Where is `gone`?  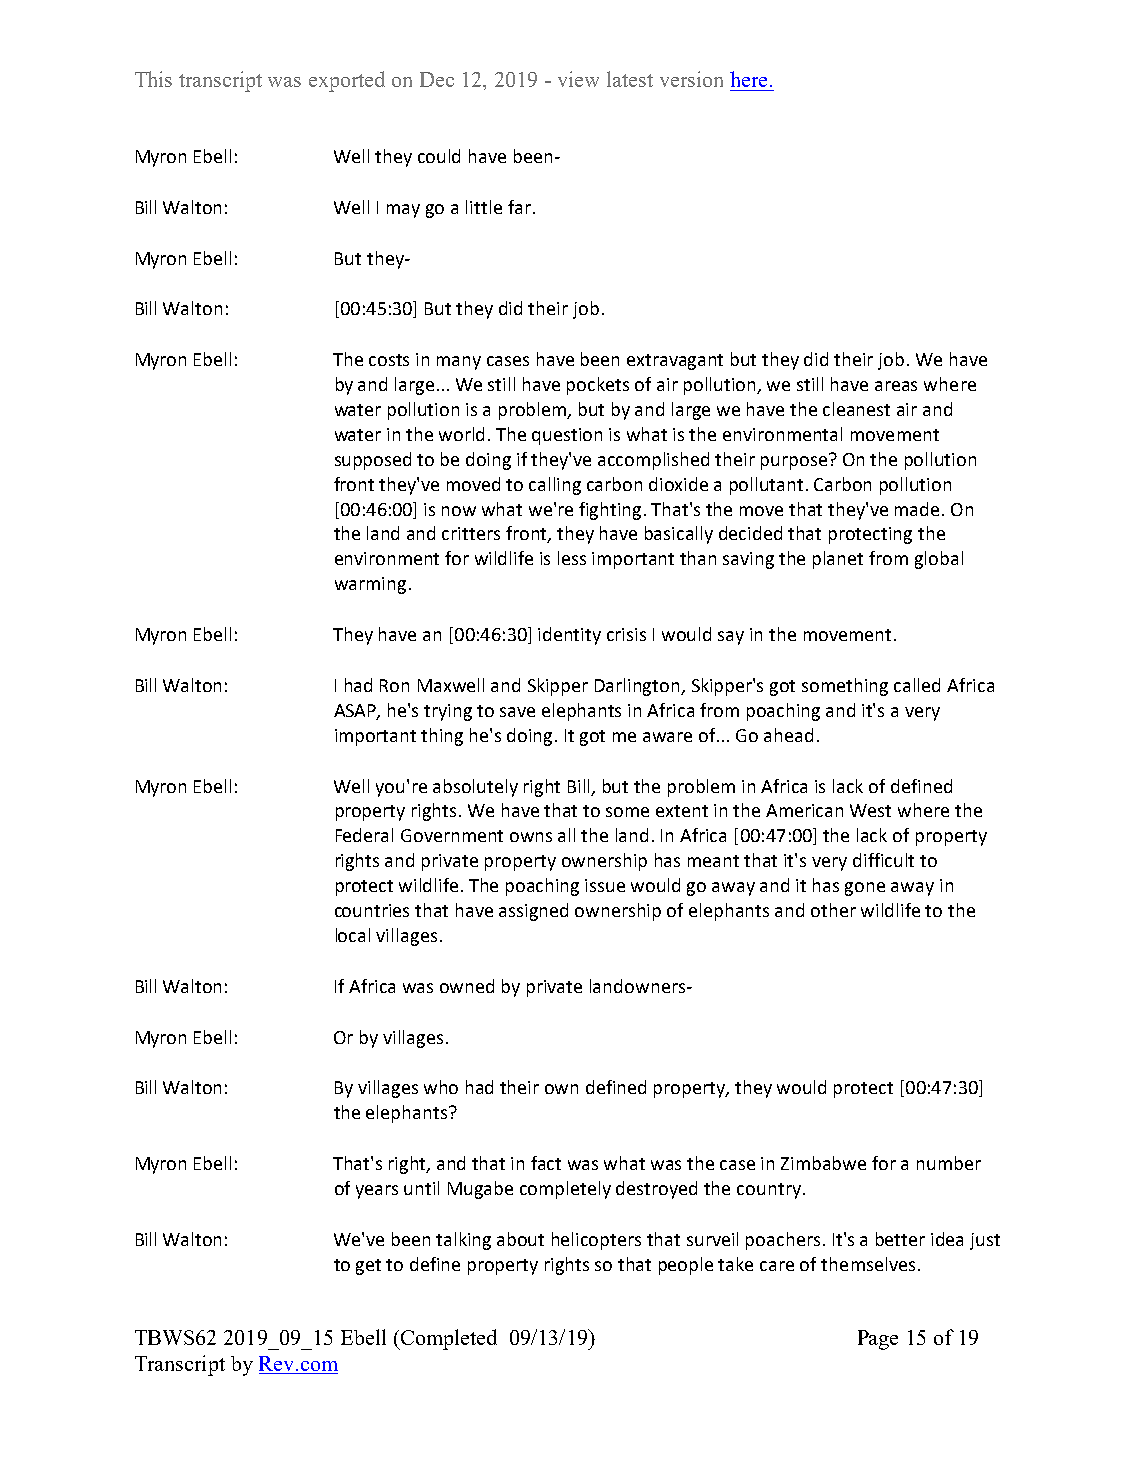 gone is located at coordinates (865, 889).
